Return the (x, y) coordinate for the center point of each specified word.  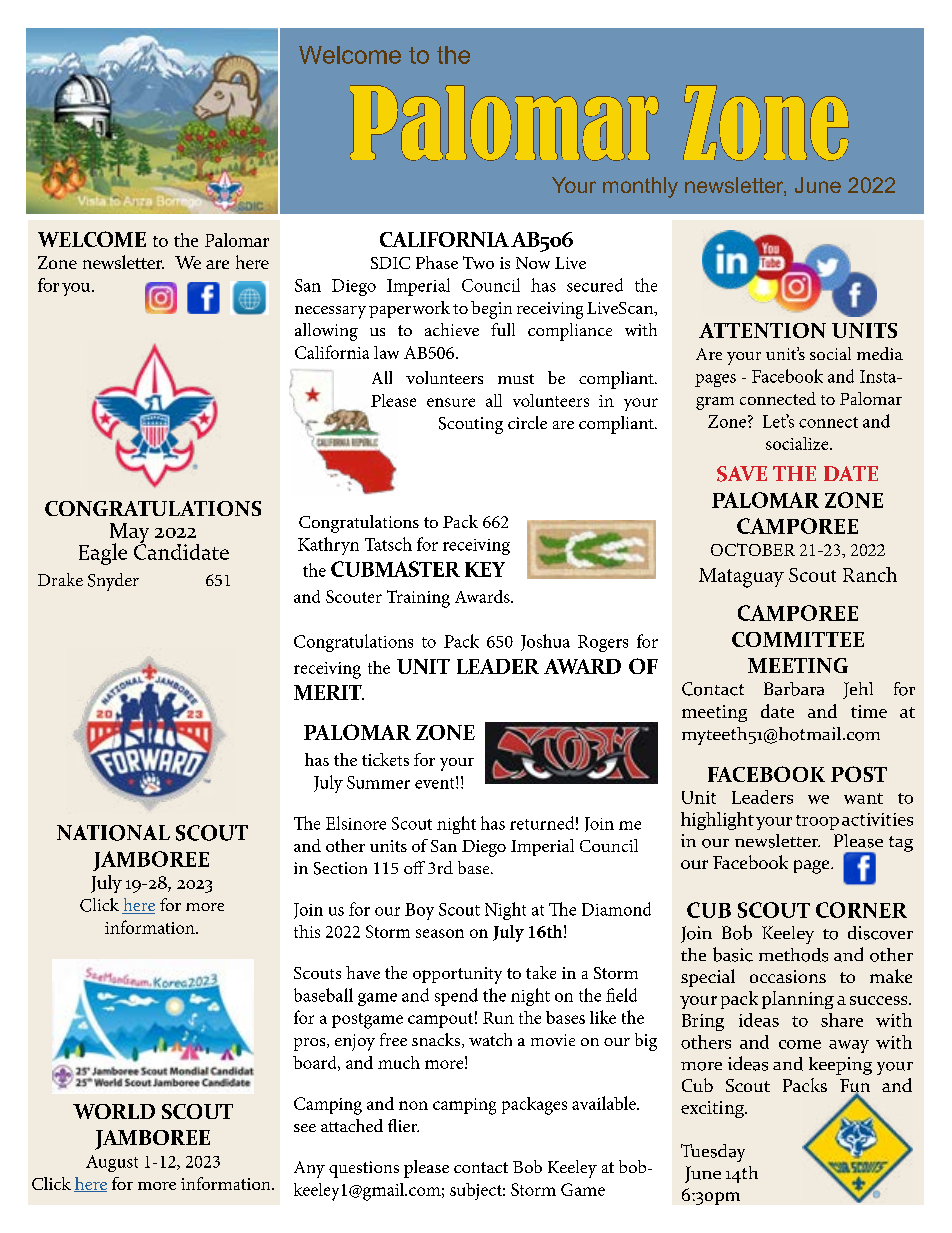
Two (478, 262)
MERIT (329, 692)
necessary (330, 312)
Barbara (794, 689)
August (112, 1163)
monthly (640, 187)
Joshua (545, 642)
